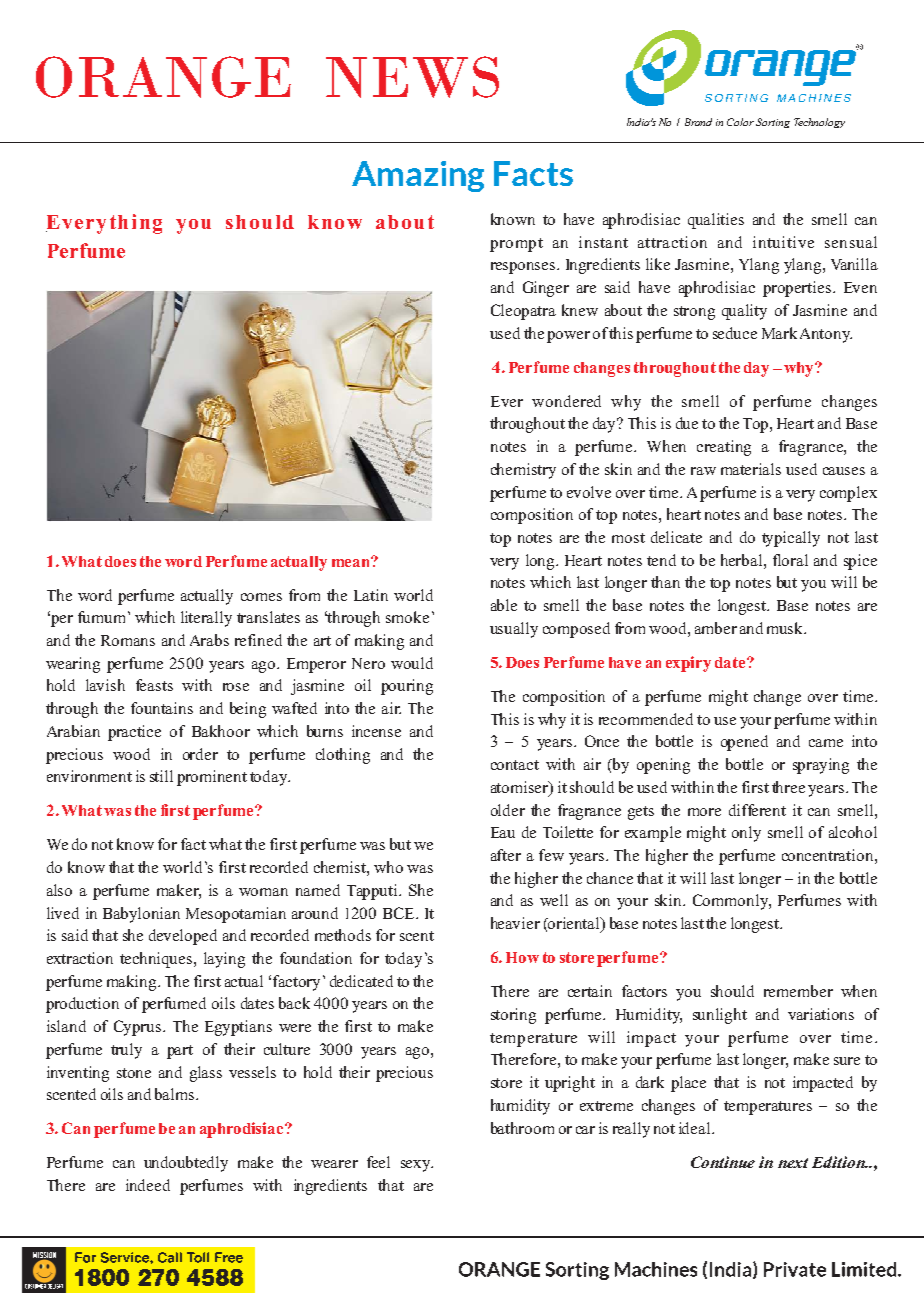  What do you see at coordinates (773, 123) in the screenshot?
I see `Sorting` at bounding box center [773, 123].
